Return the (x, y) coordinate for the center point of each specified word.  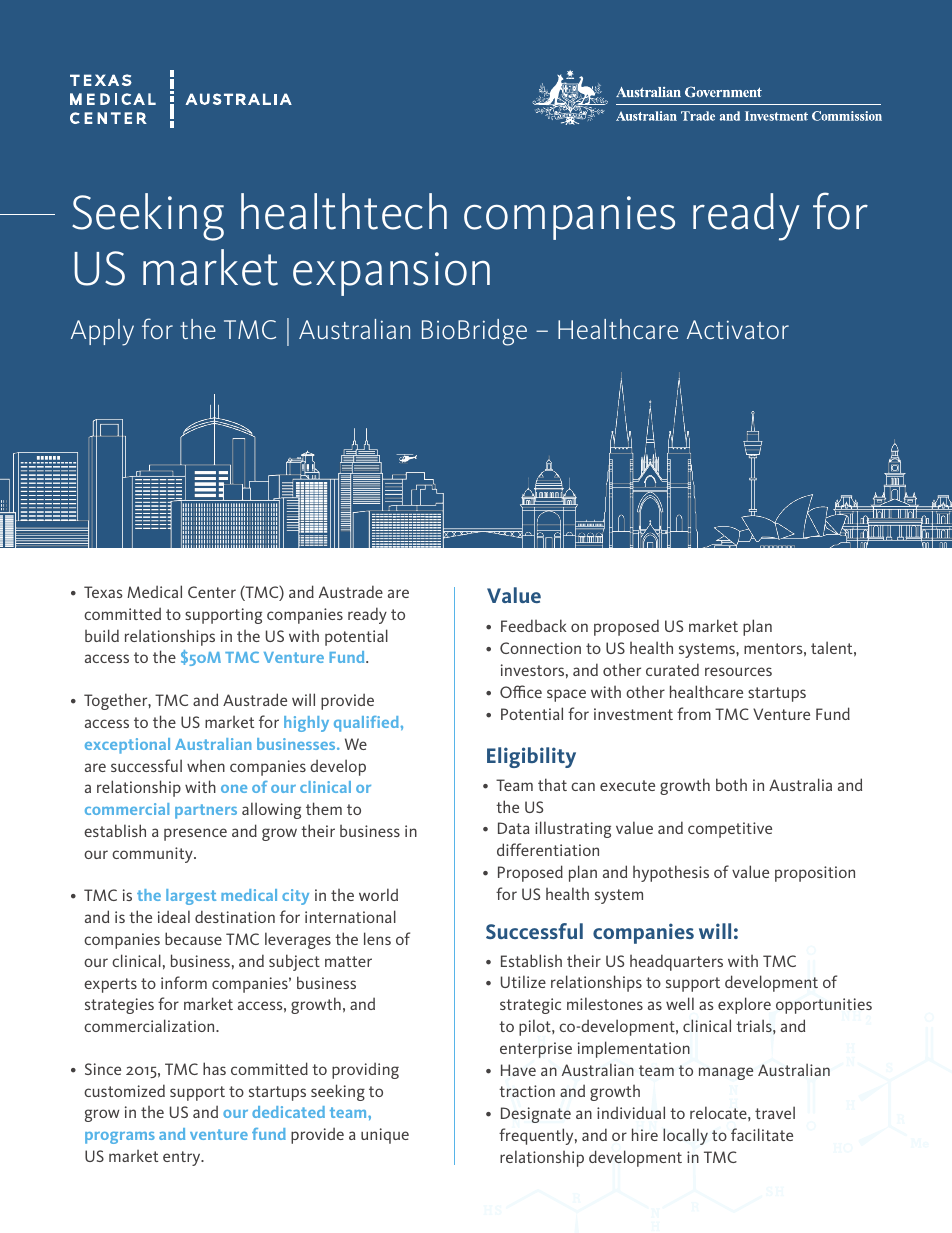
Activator (738, 329)
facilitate (762, 1134)
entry (183, 1158)
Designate (536, 1115)
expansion (391, 274)
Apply (102, 332)
